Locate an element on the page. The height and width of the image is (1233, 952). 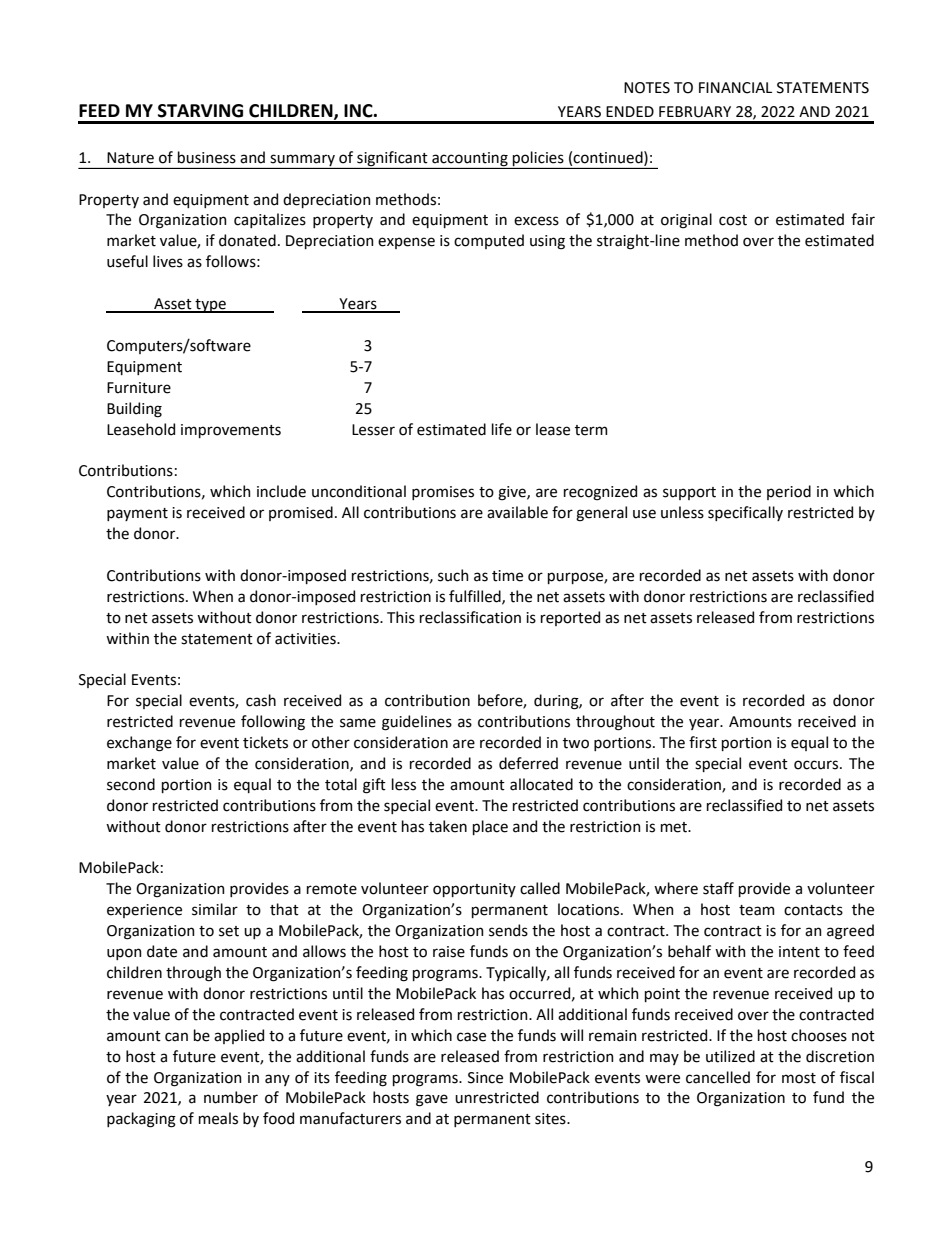
accounting is located at coordinates (470, 159).
